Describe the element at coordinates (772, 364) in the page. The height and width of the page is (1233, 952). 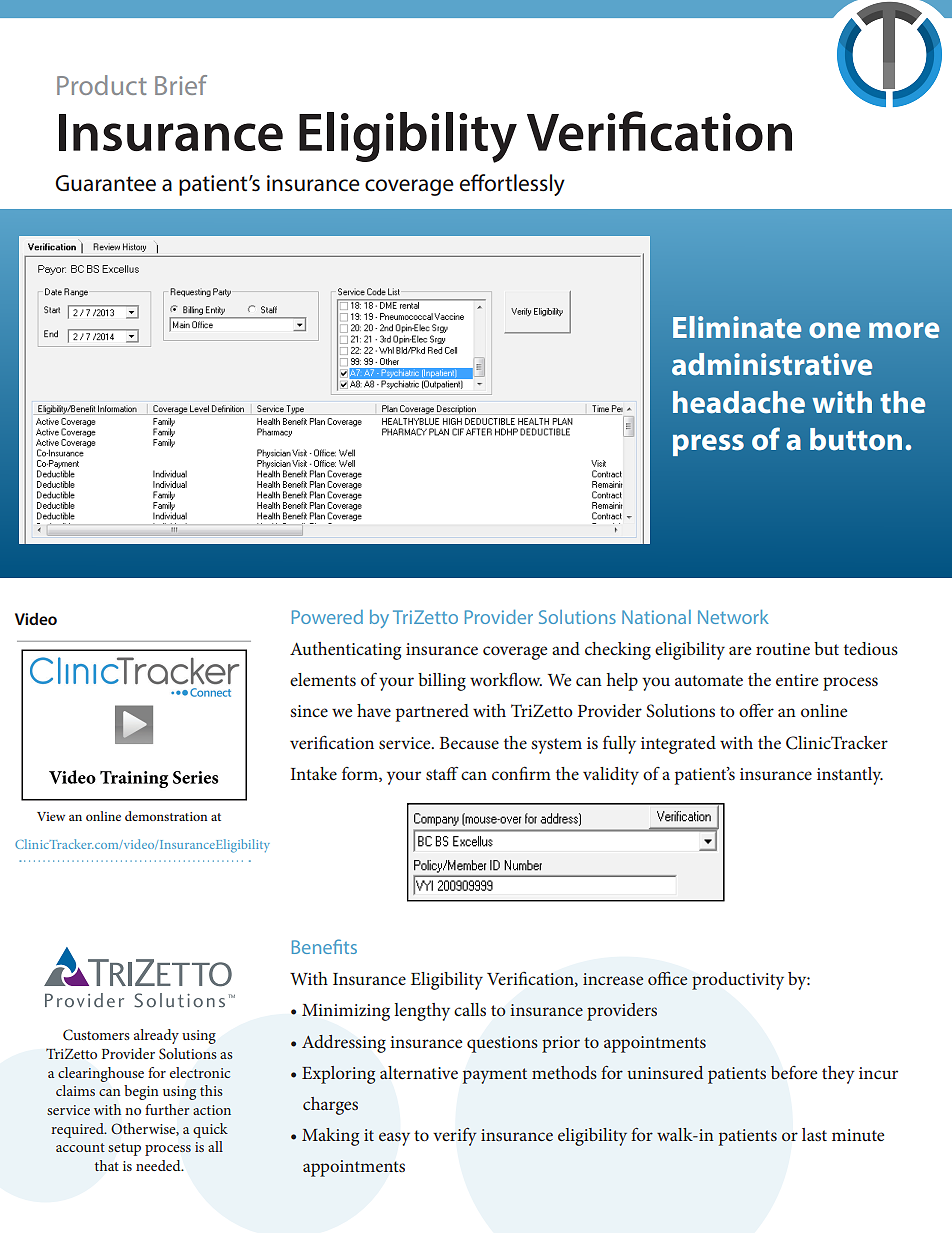
I see `administrative` at that location.
